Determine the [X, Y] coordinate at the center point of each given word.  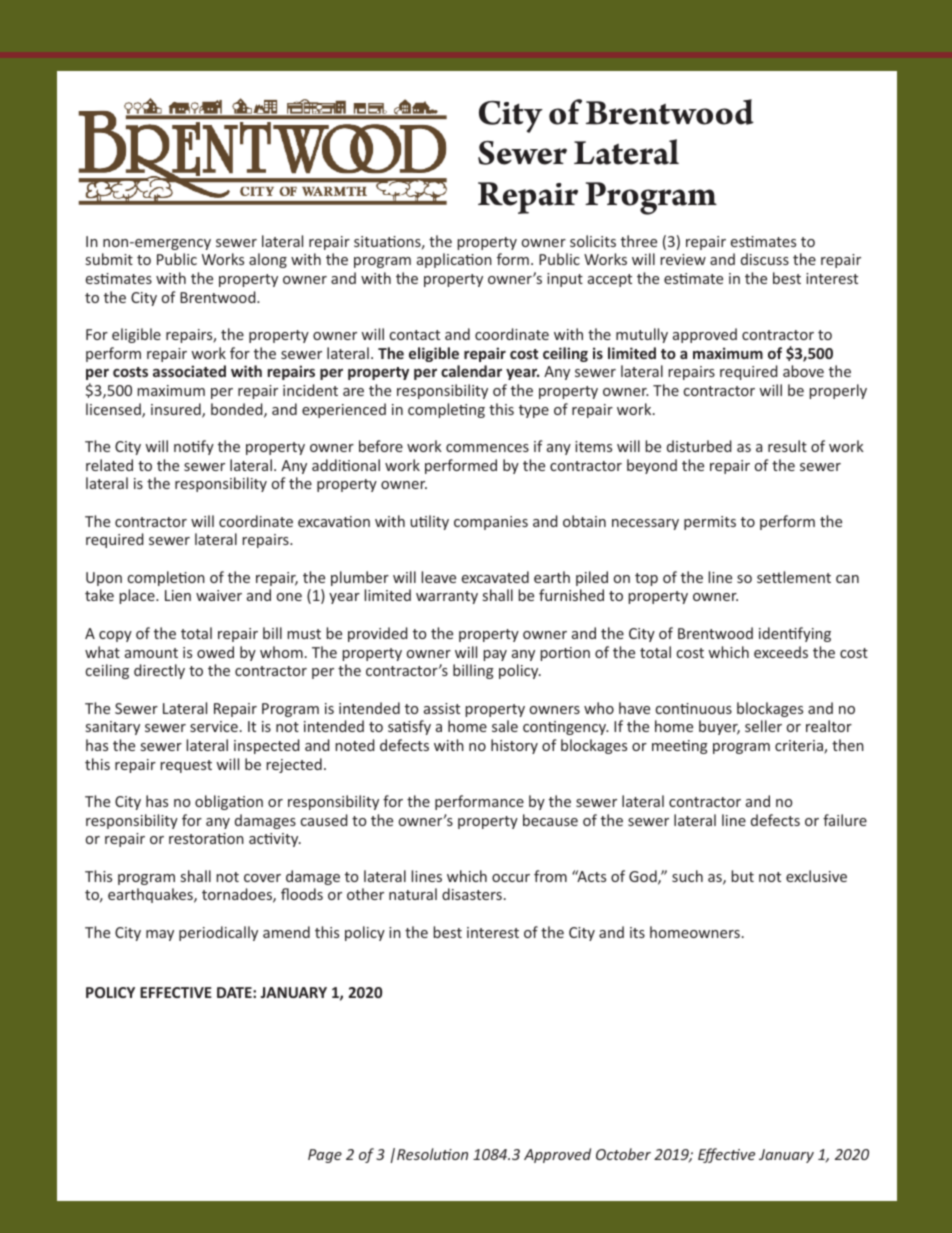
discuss [765, 259]
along [268, 260]
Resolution [432, 1154]
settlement [794, 577]
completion [166, 578]
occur [511, 878]
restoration [206, 838]
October [623, 1154]
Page [325, 1156]
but [742, 876]
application [454, 260]
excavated [495, 577]
